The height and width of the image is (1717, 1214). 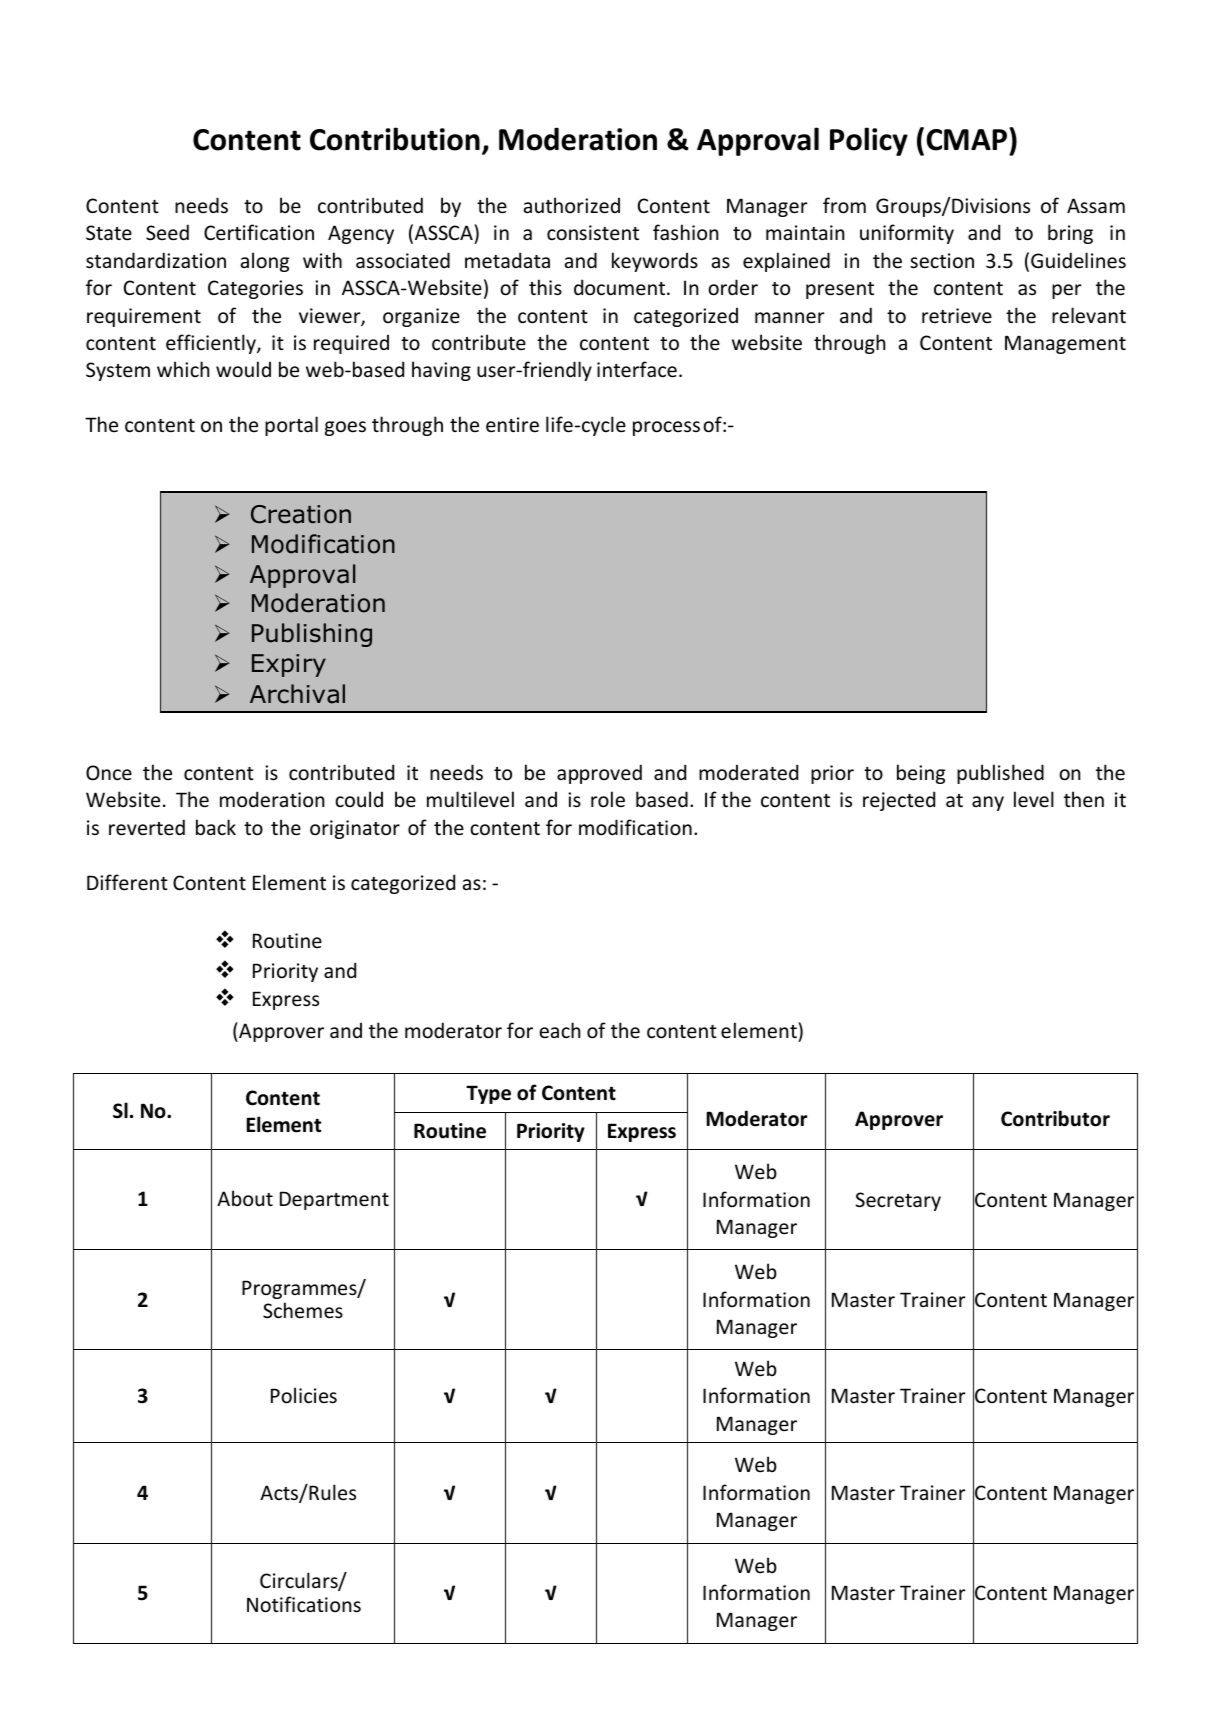 I want to click on Policies, so click(x=304, y=1395).
